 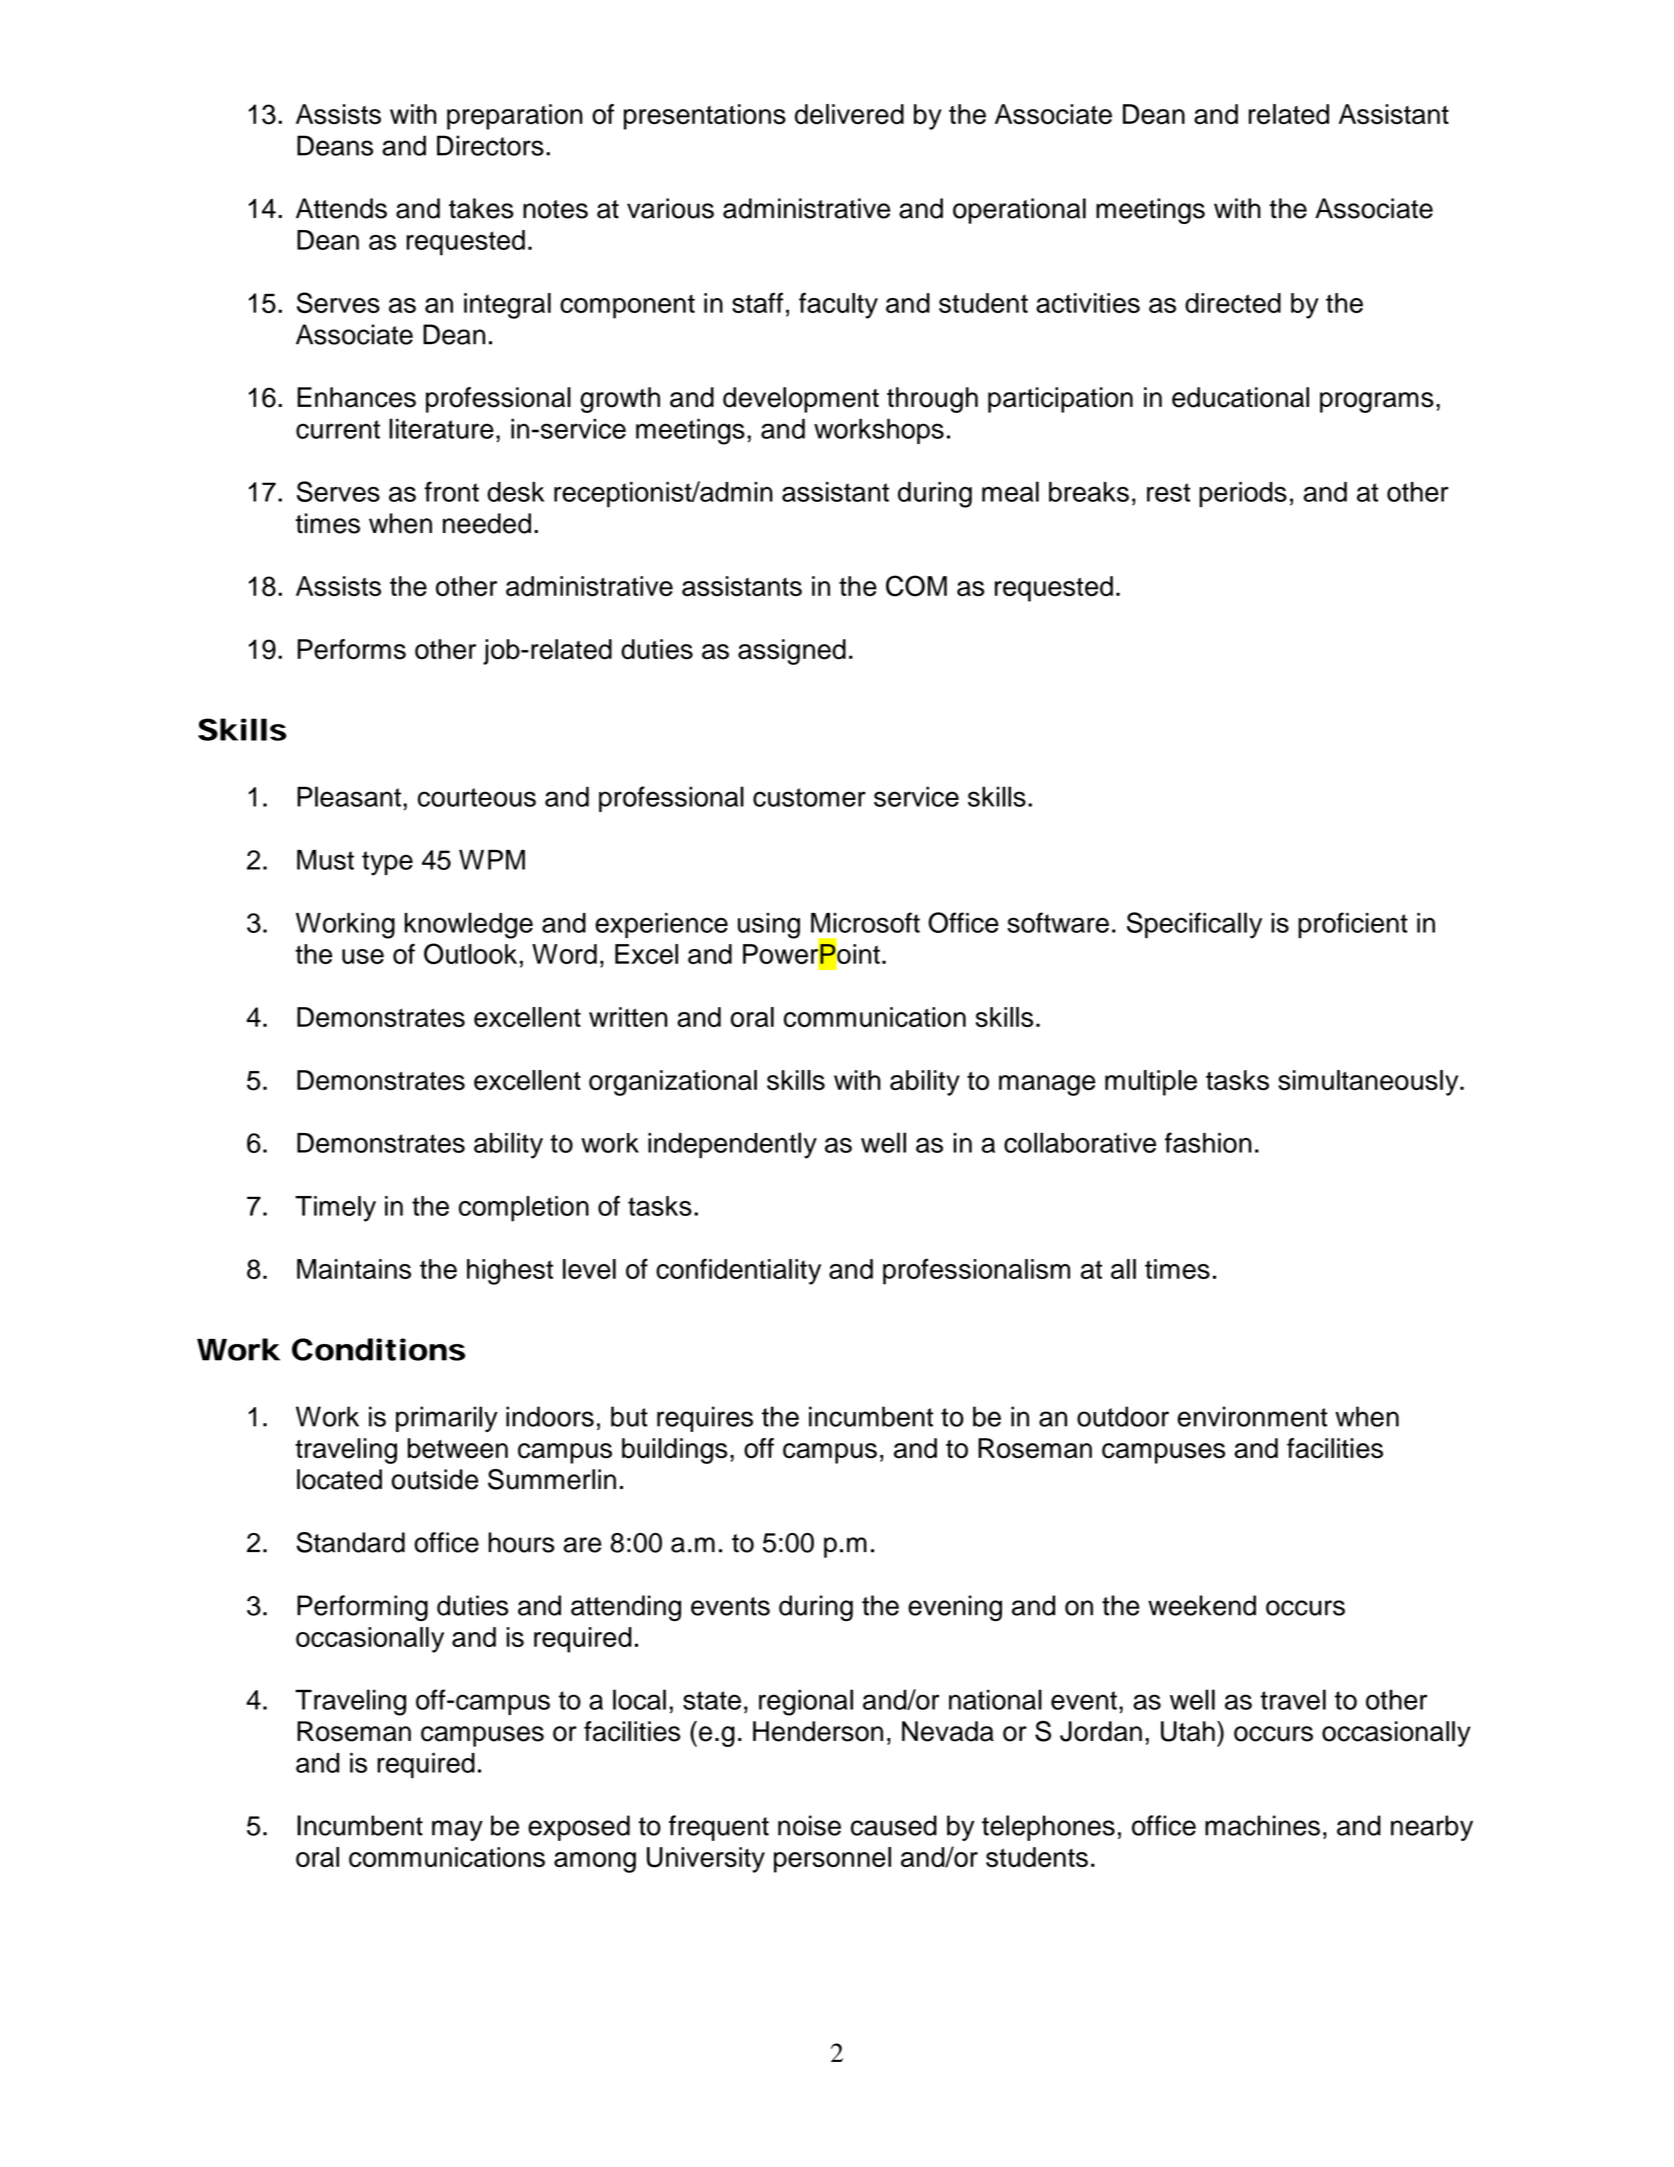 I want to click on courteous, so click(x=477, y=797).
